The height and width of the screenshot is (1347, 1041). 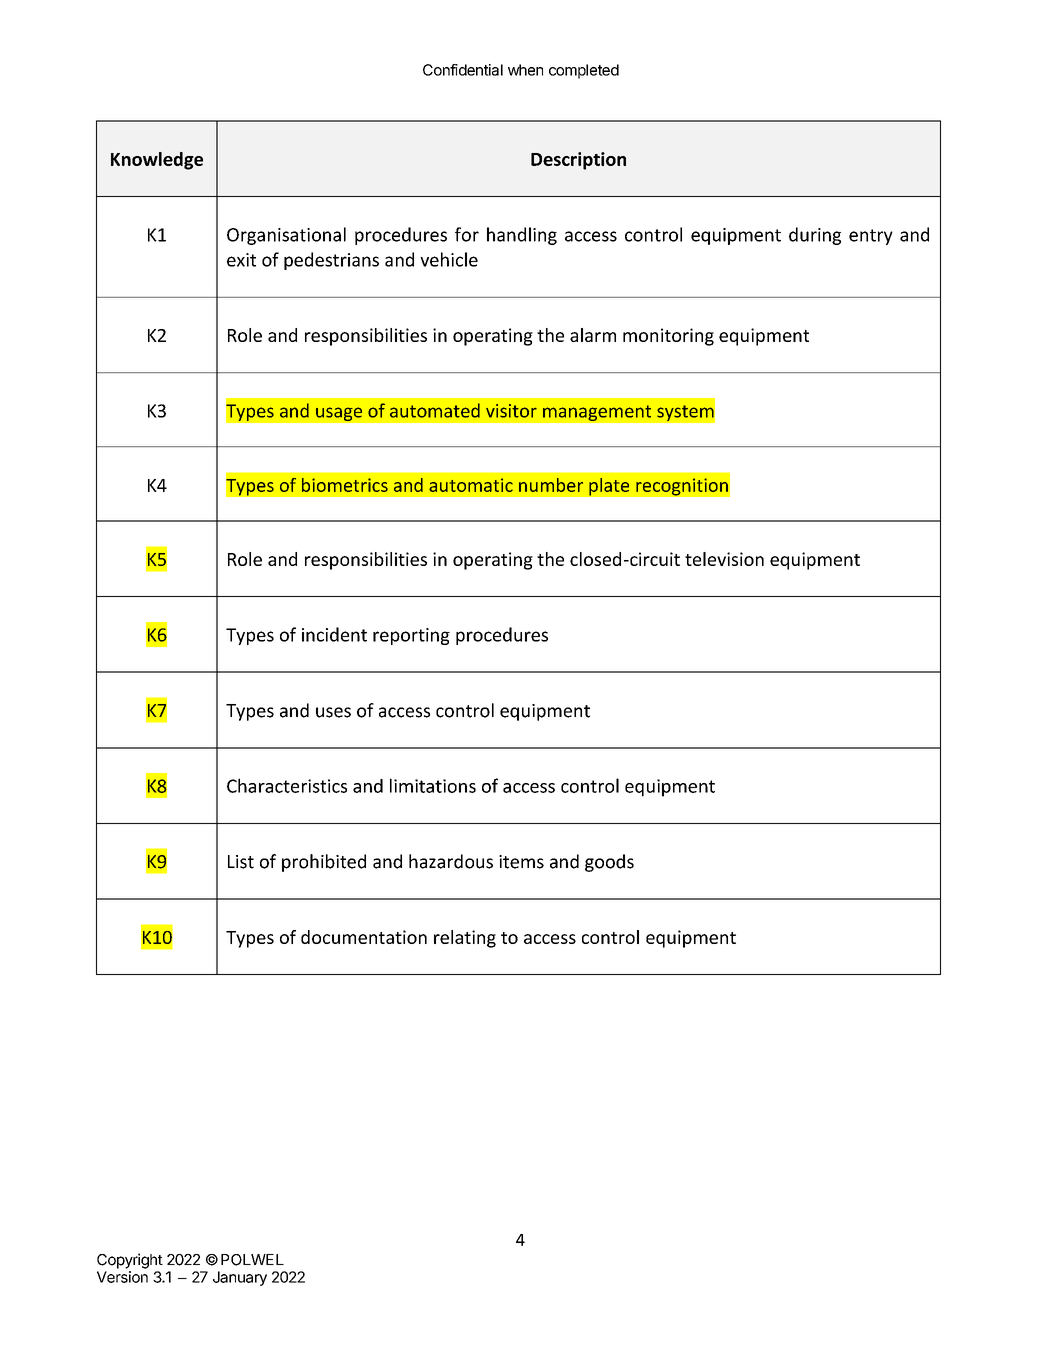 What do you see at coordinates (525, 70) in the screenshot?
I see `when` at bounding box center [525, 70].
